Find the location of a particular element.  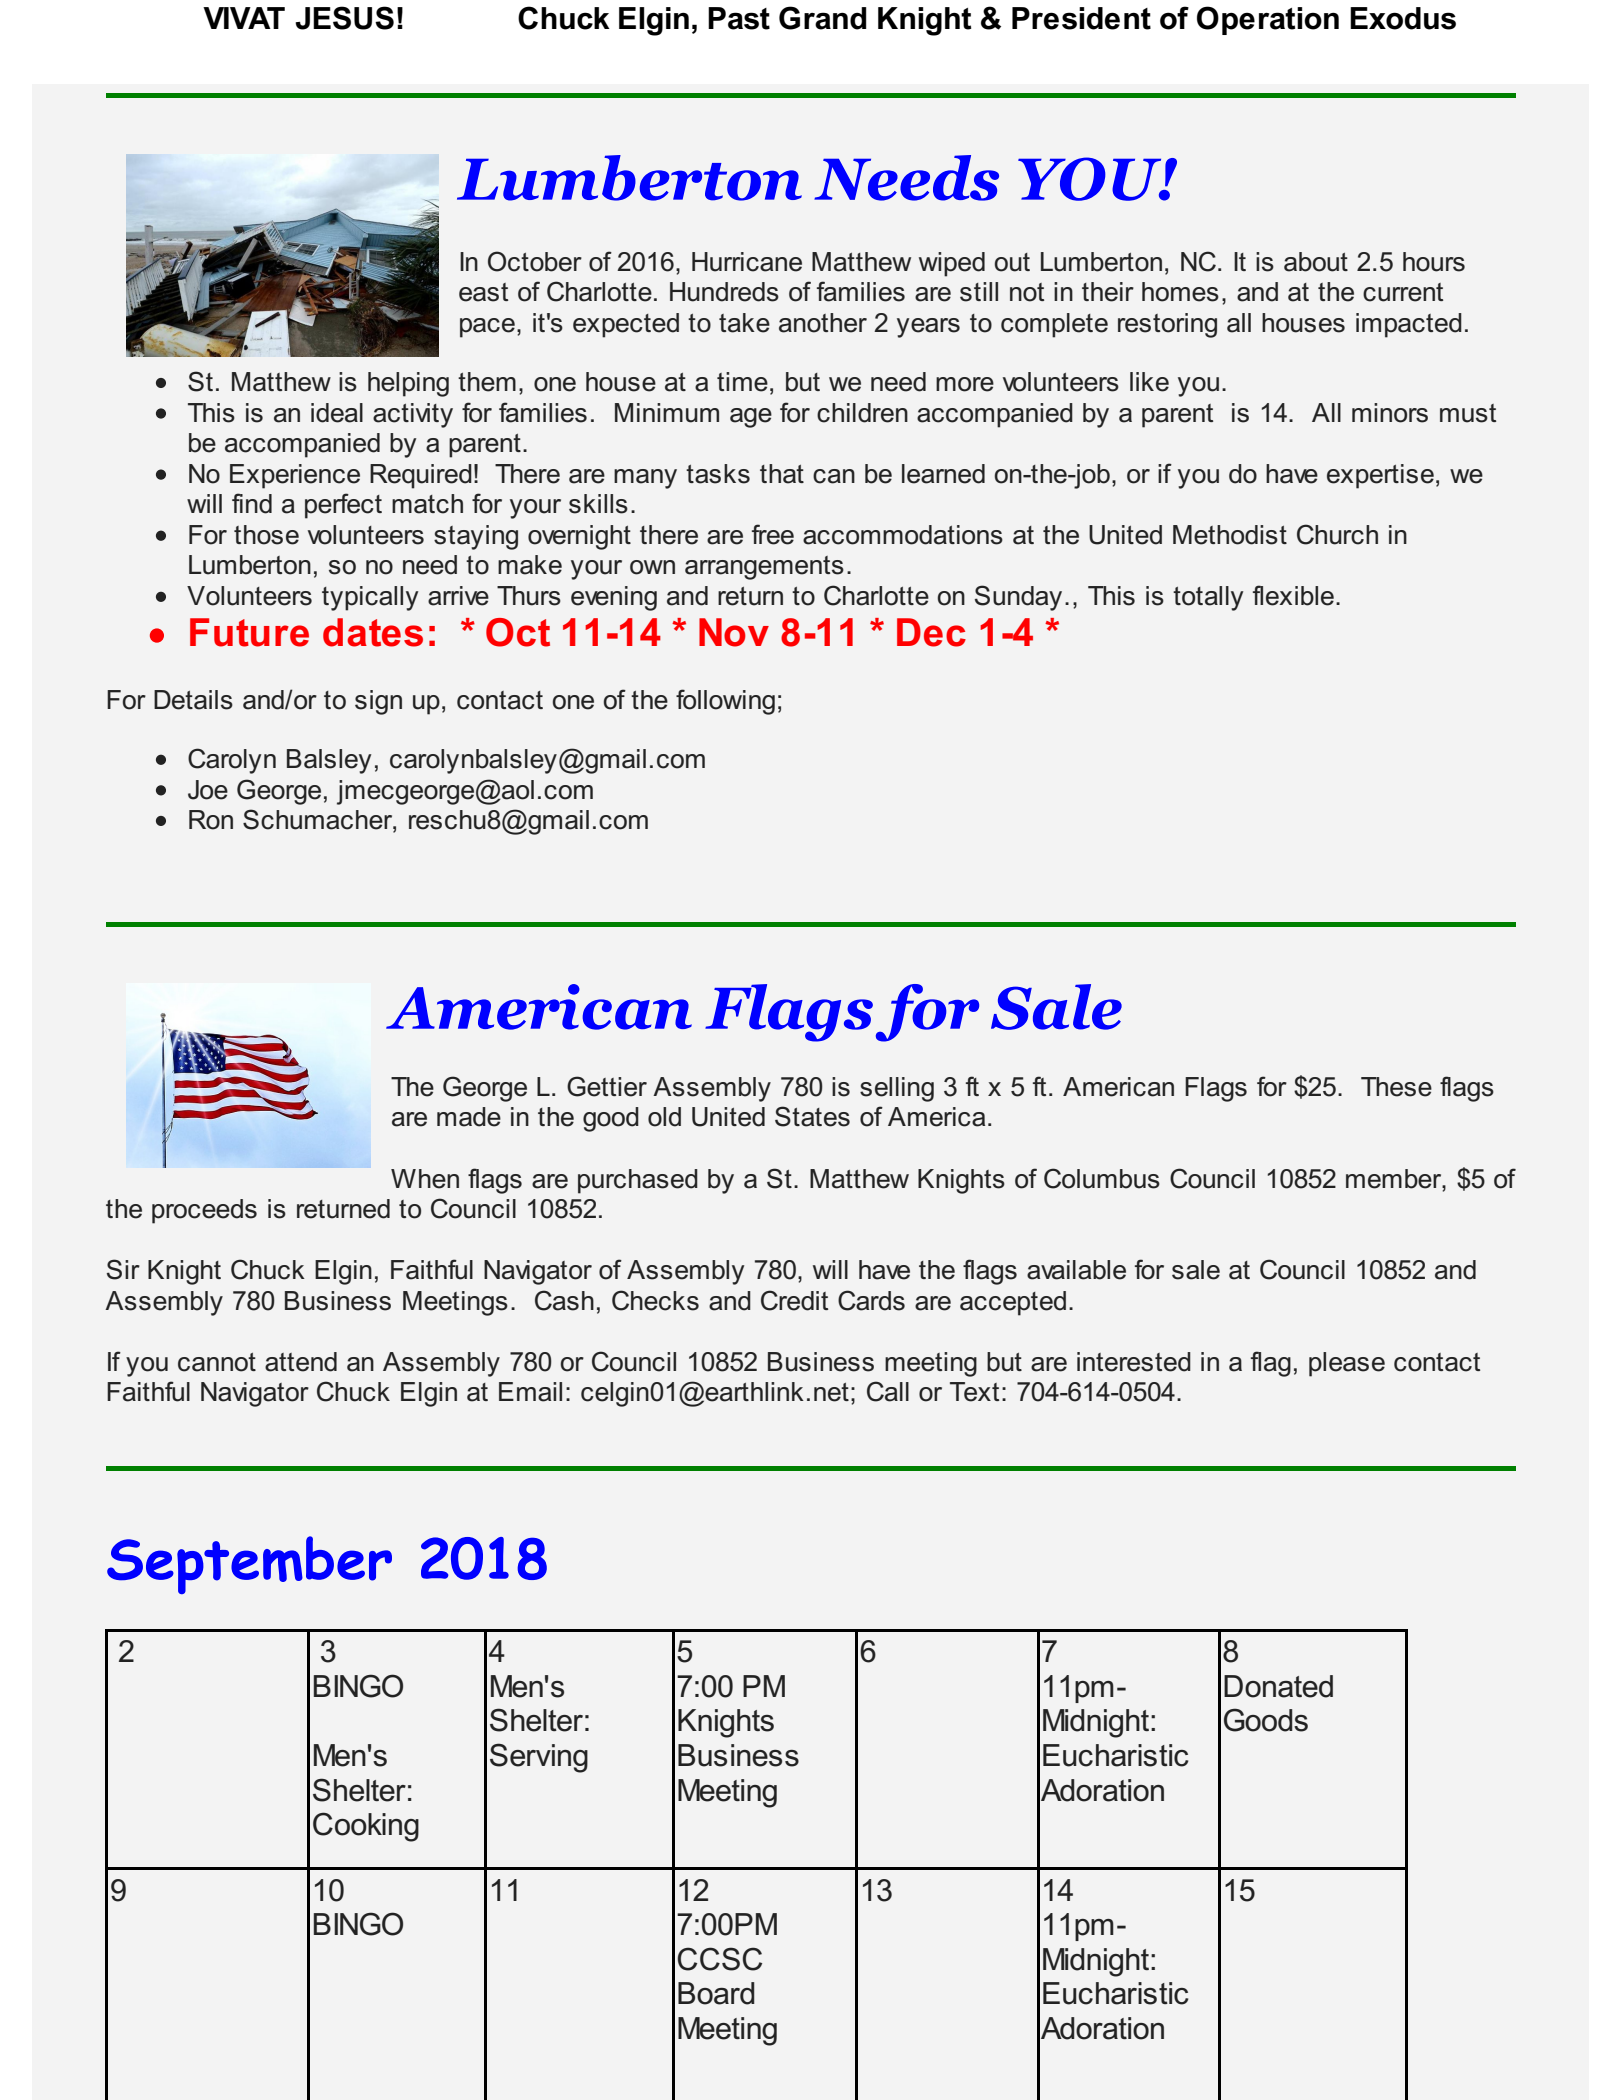

Details is located at coordinates (193, 700).
